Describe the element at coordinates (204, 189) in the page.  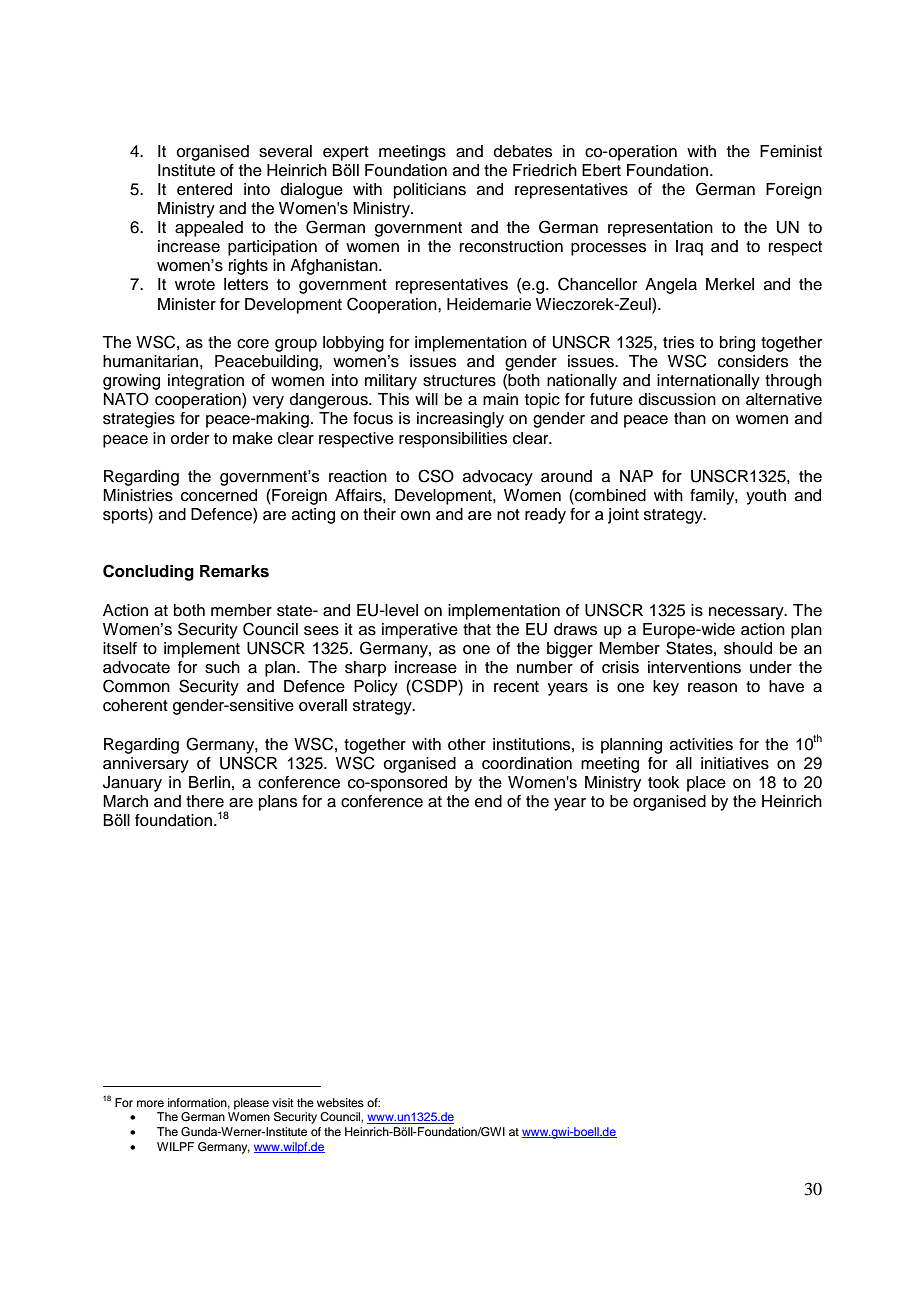
I see `entered` at that location.
